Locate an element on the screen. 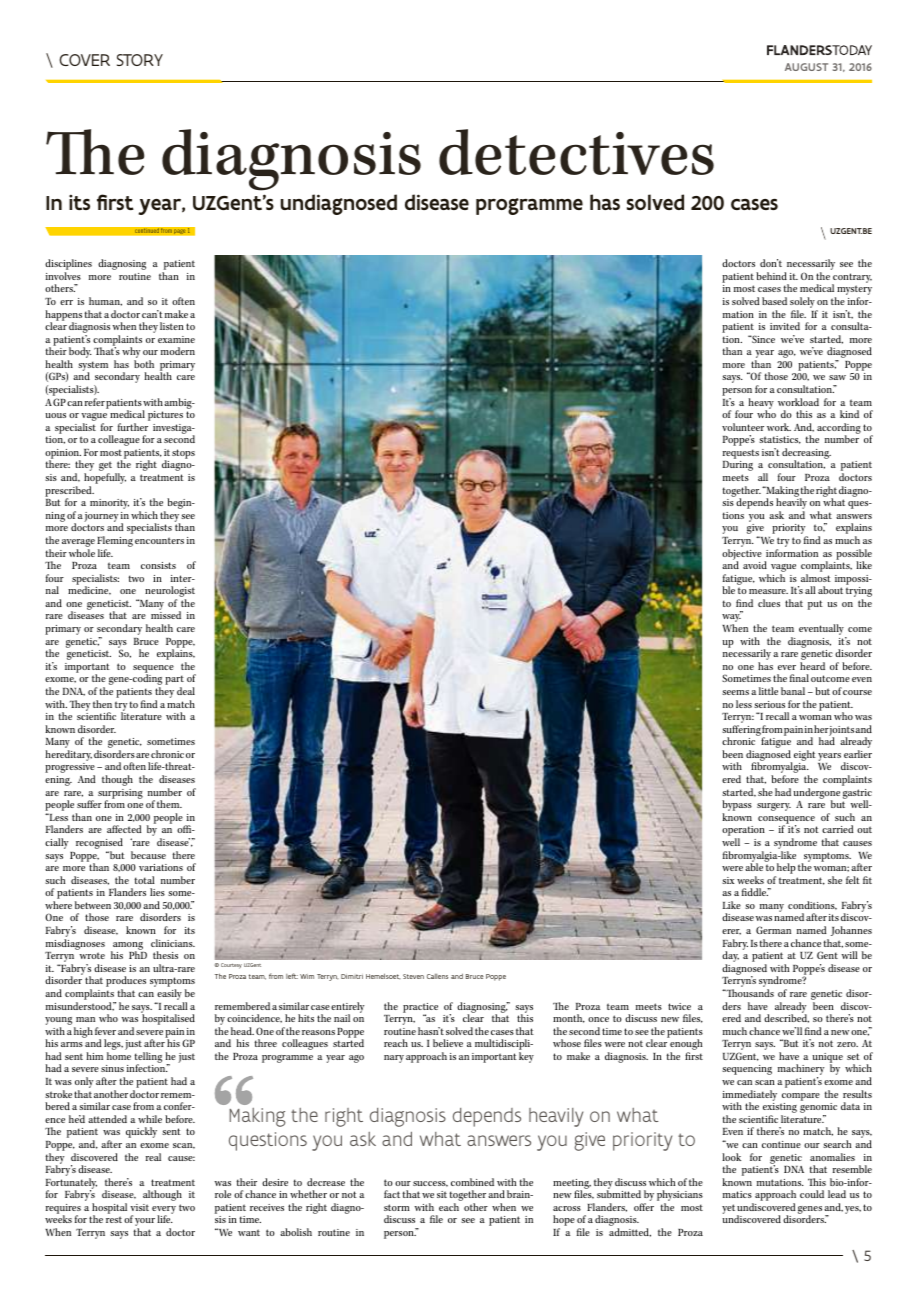 The height and width of the screenshot is (1297, 924). visit is located at coordinates (139, 1207).
